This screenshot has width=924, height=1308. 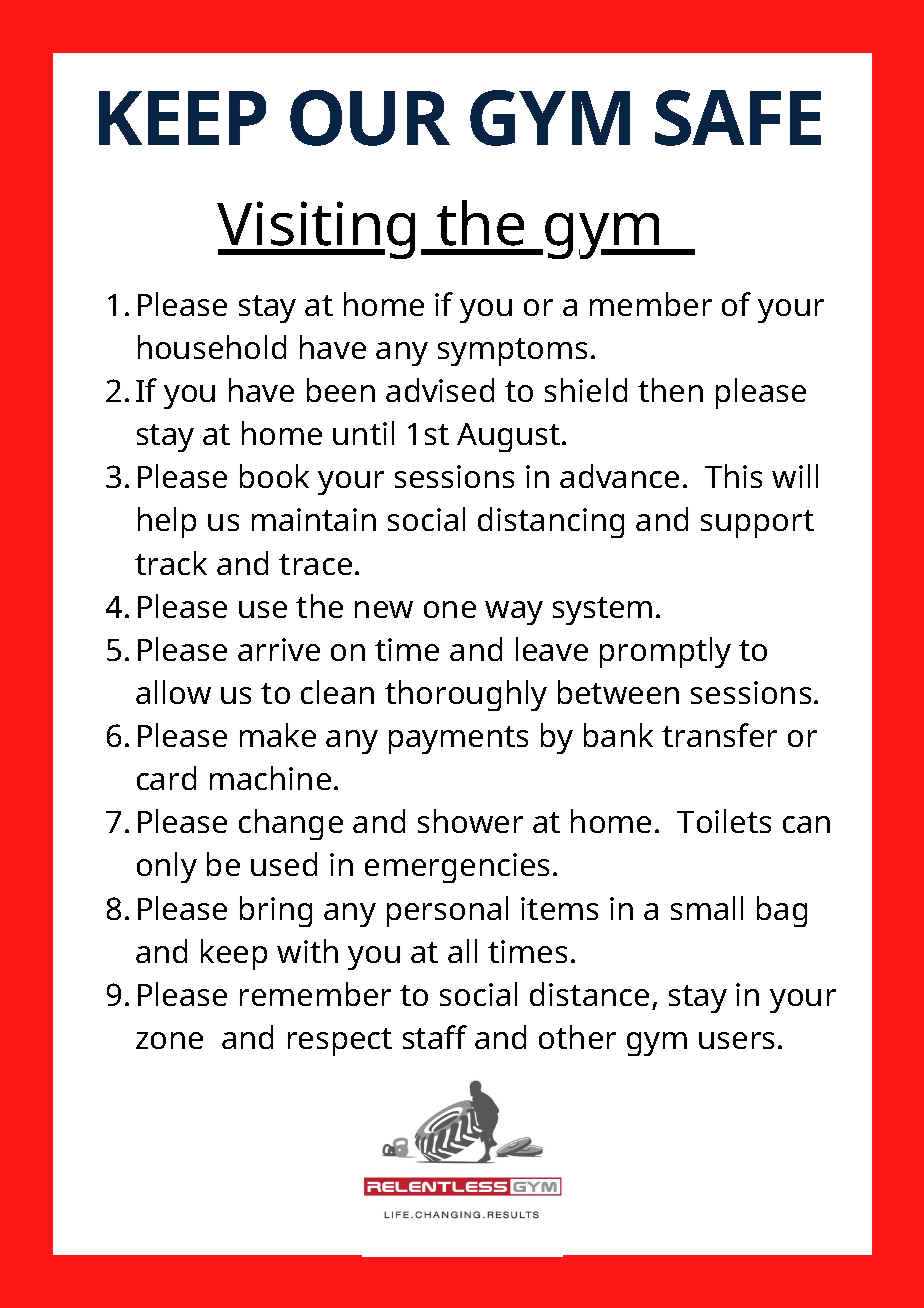 What do you see at coordinates (512, 352) in the screenshot?
I see `symptoms` at bounding box center [512, 352].
